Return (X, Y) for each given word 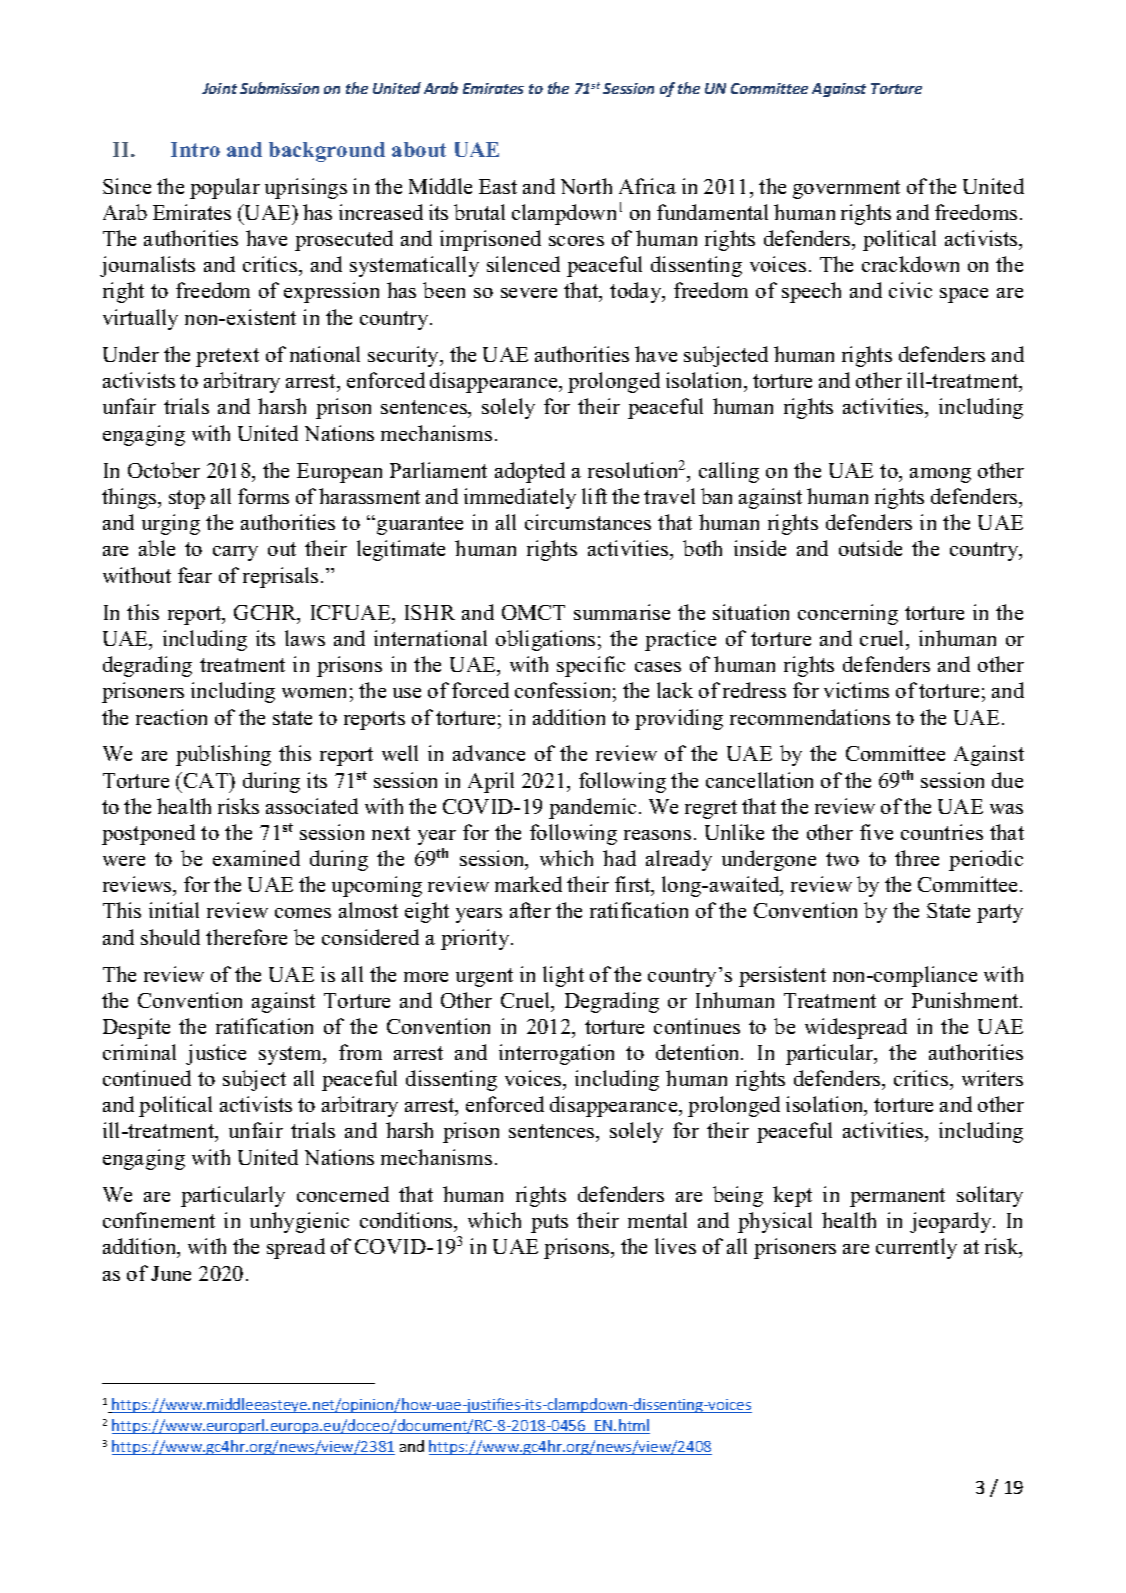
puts (549, 1223)
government (846, 189)
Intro (195, 149)
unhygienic (299, 1222)
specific (591, 666)
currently (916, 1248)
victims (856, 690)
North (586, 186)
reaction (171, 717)
